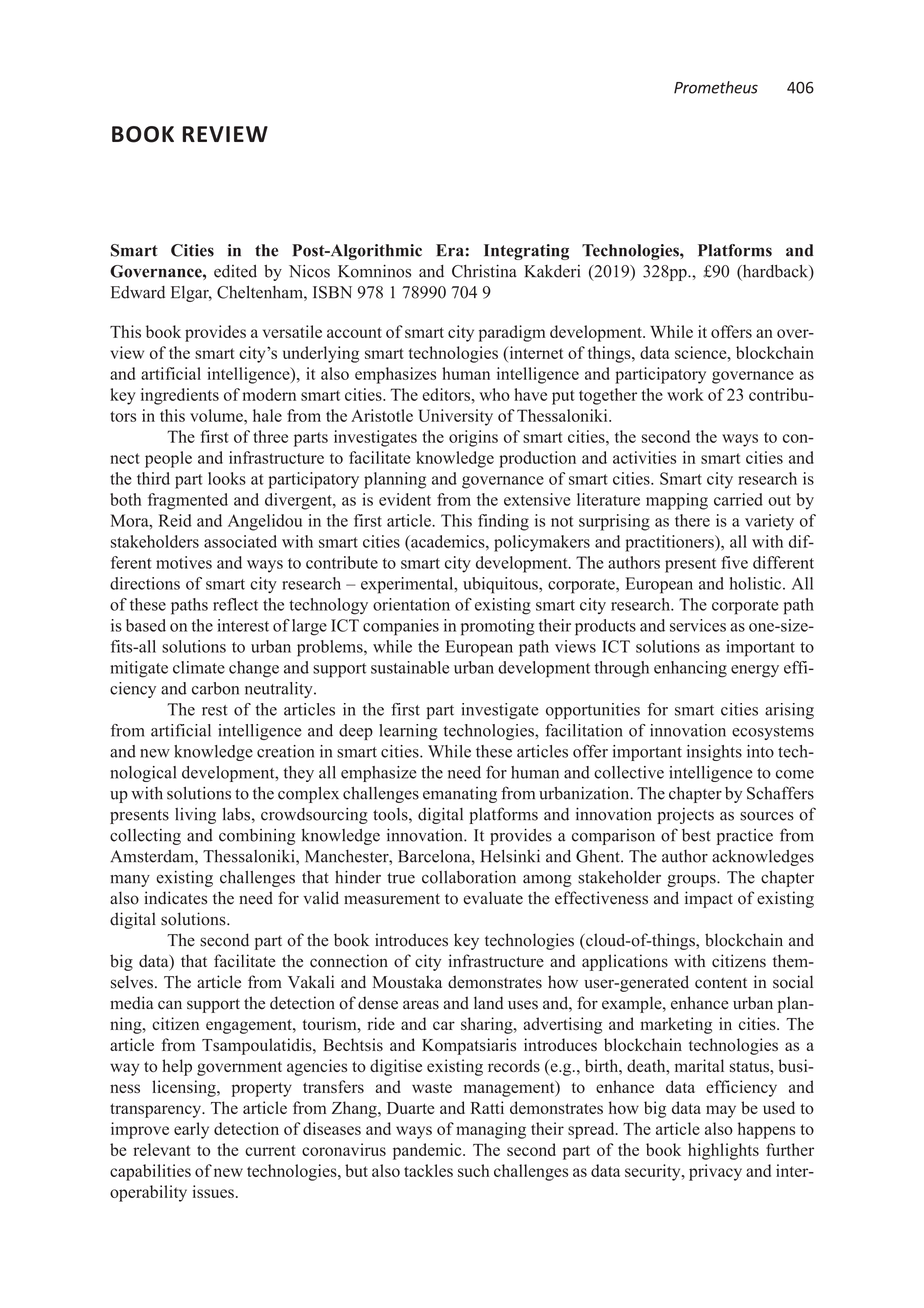  What do you see at coordinates (180, 396) in the document?
I see `ingredients` at bounding box center [180, 396].
